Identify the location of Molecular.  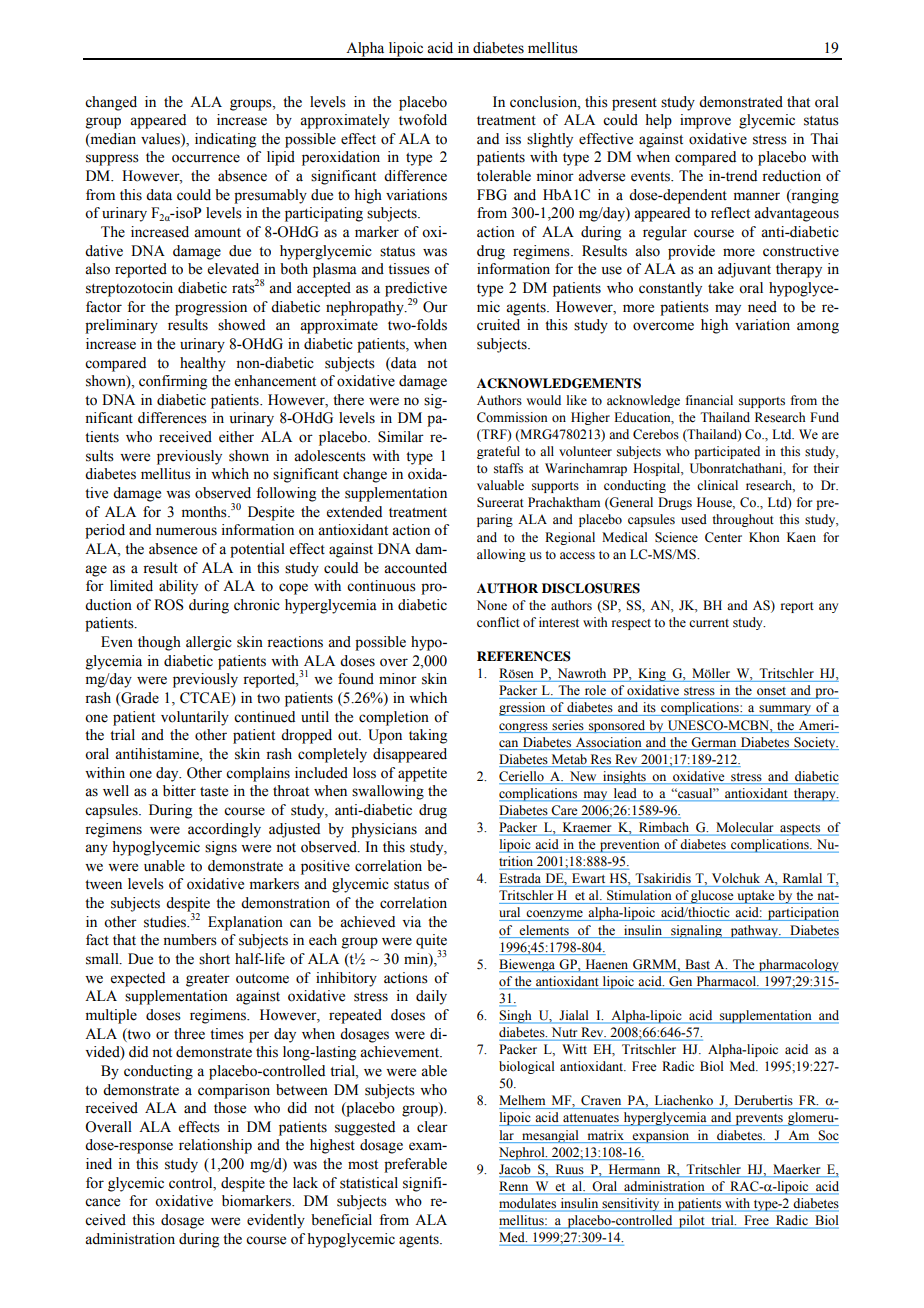
(745, 828).
